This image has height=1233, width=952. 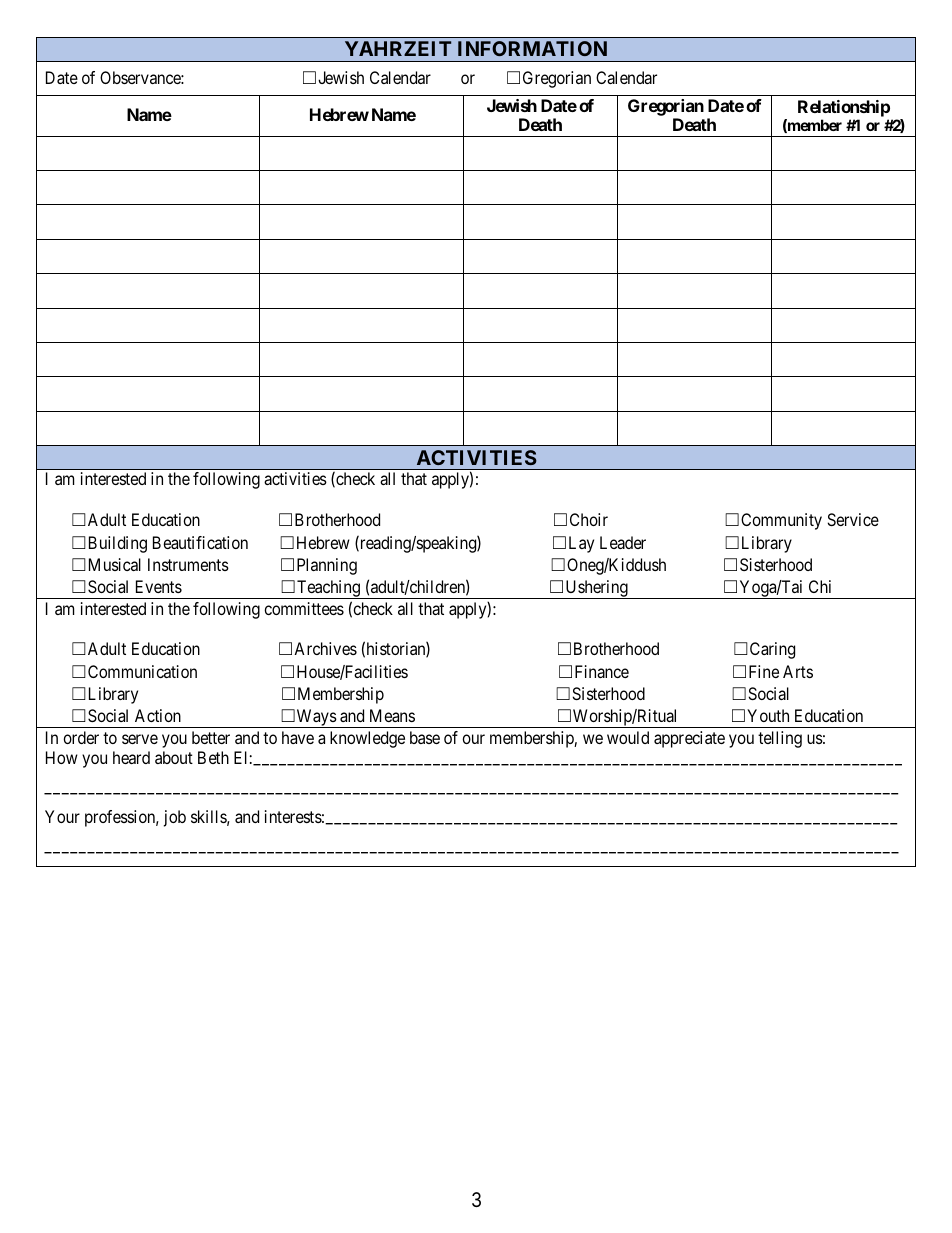 What do you see at coordinates (425, 737) in the image?
I see `base` at bounding box center [425, 737].
